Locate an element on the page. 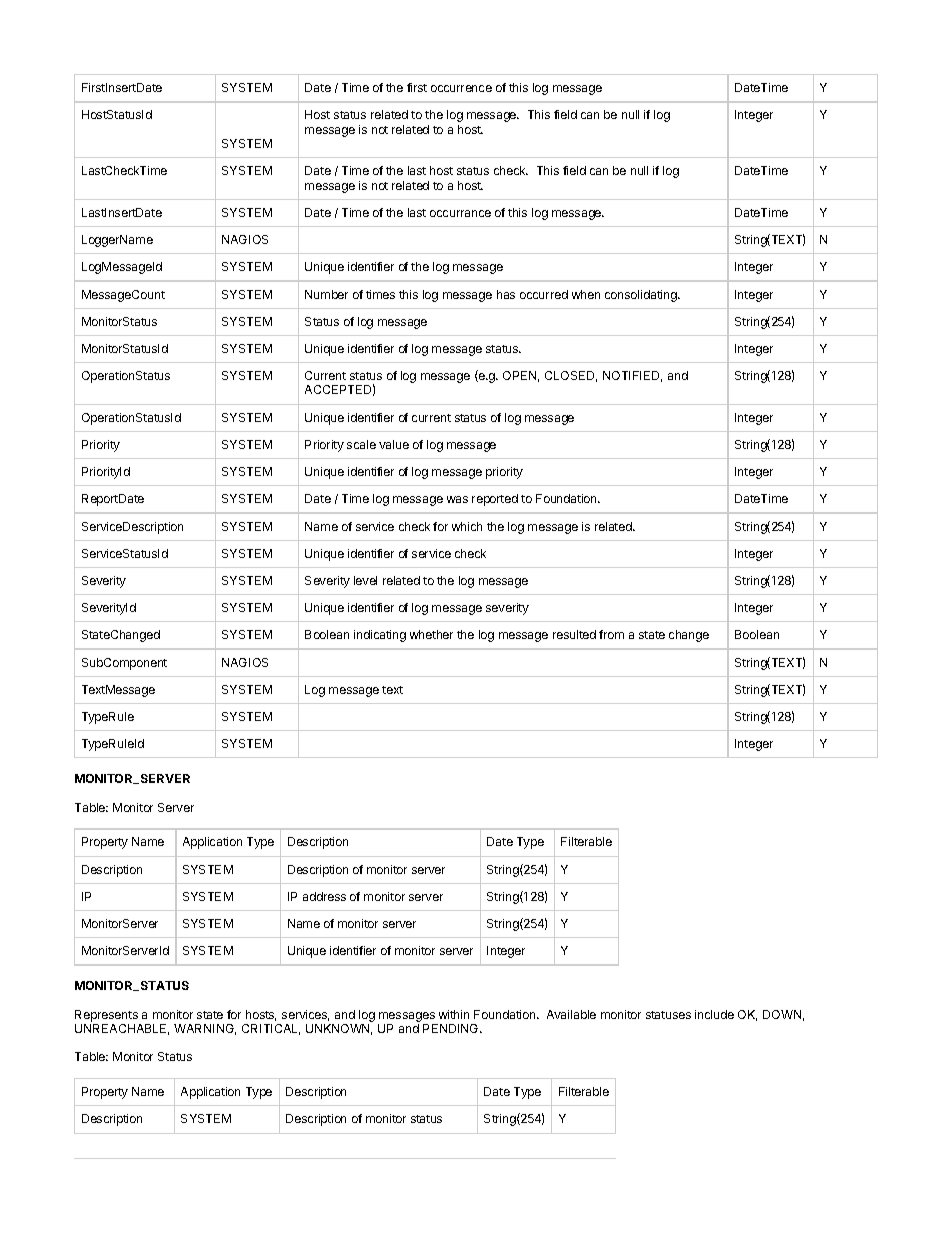 This page has height=1233, width=952. occurrence is located at coordinates (461, 88).
